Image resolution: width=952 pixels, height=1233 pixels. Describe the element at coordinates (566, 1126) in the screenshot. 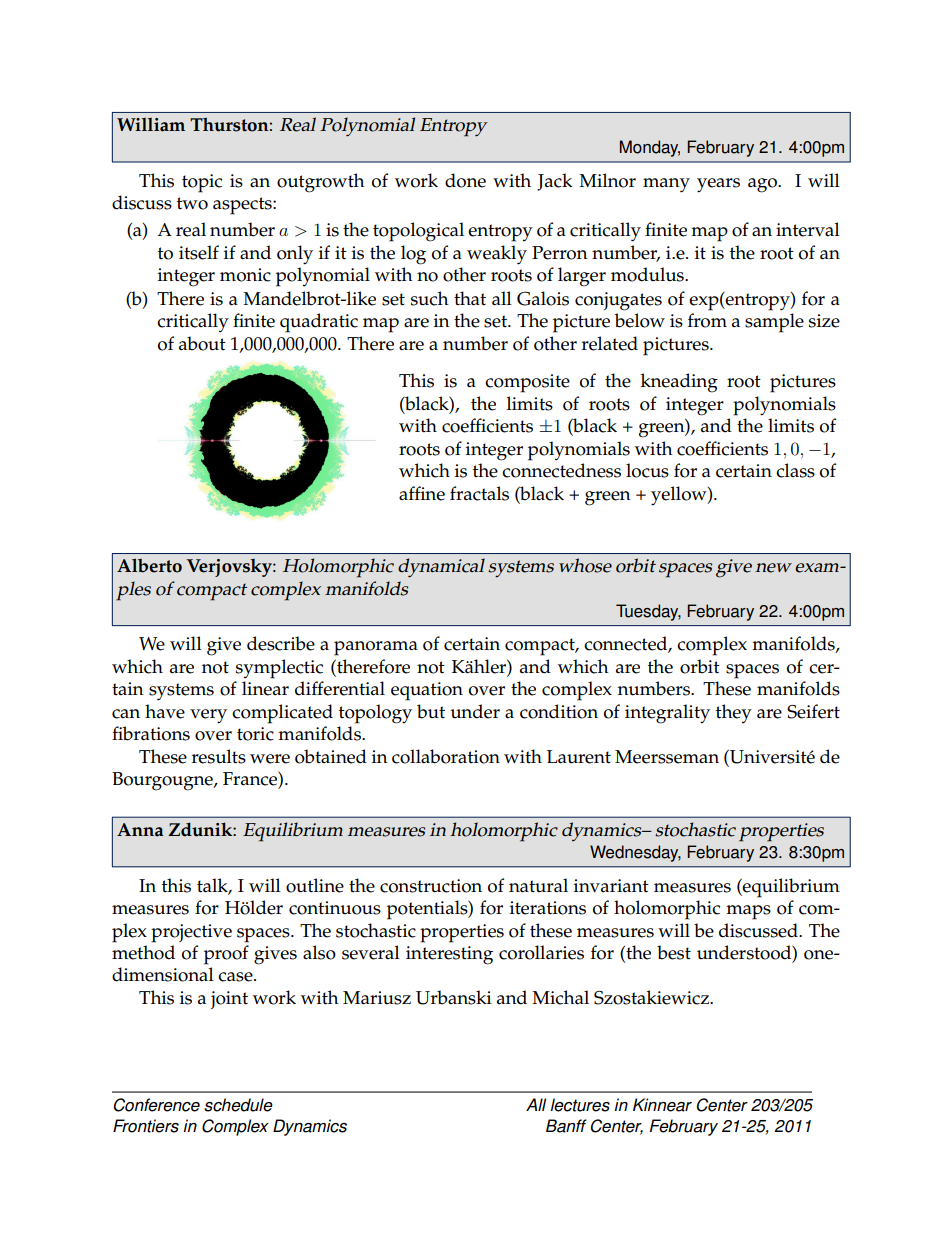

I see `Banff` at that location.
